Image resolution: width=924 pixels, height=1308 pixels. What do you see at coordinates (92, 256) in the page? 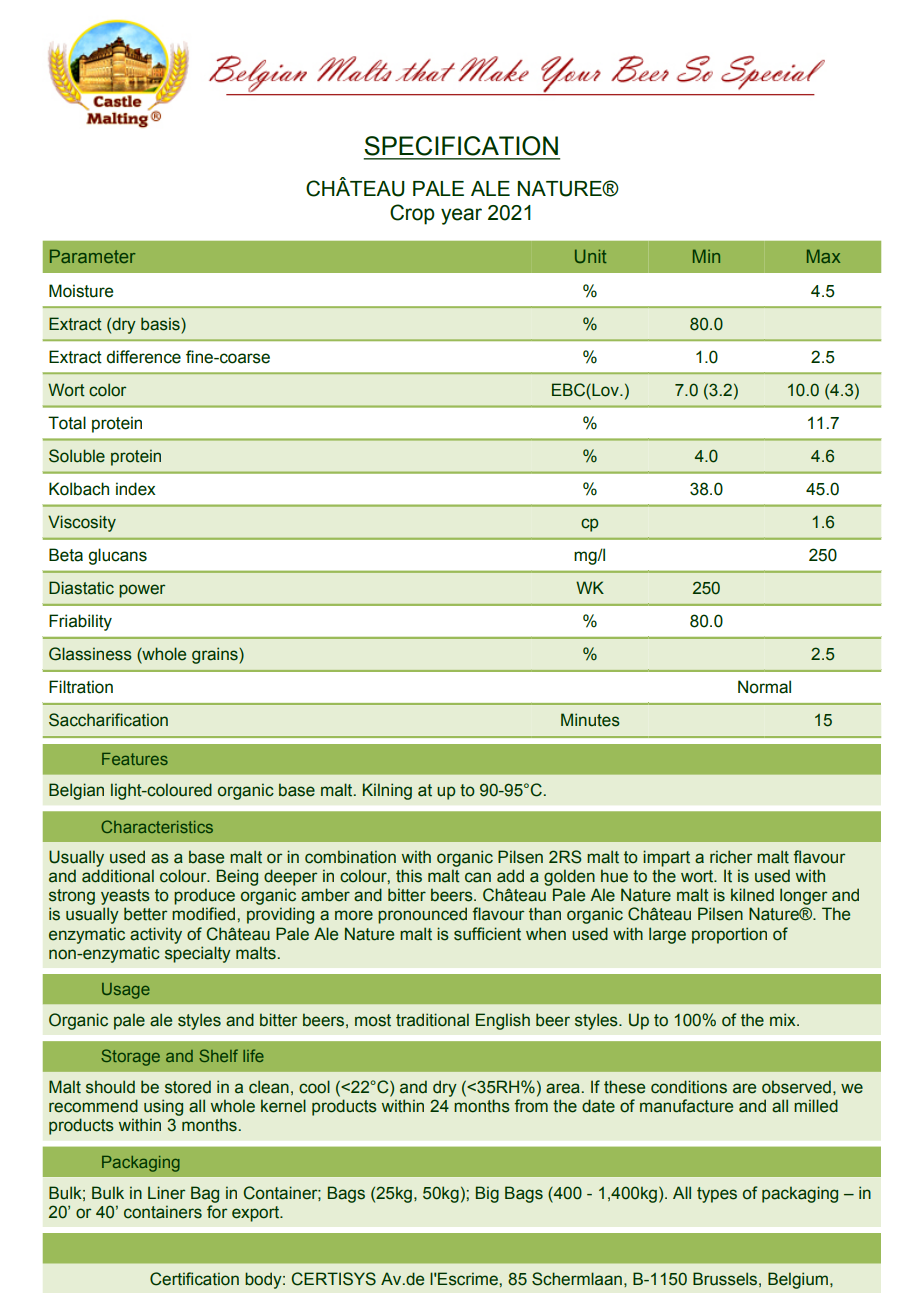
I see `Parameter` at bounding box center [92, 256].
